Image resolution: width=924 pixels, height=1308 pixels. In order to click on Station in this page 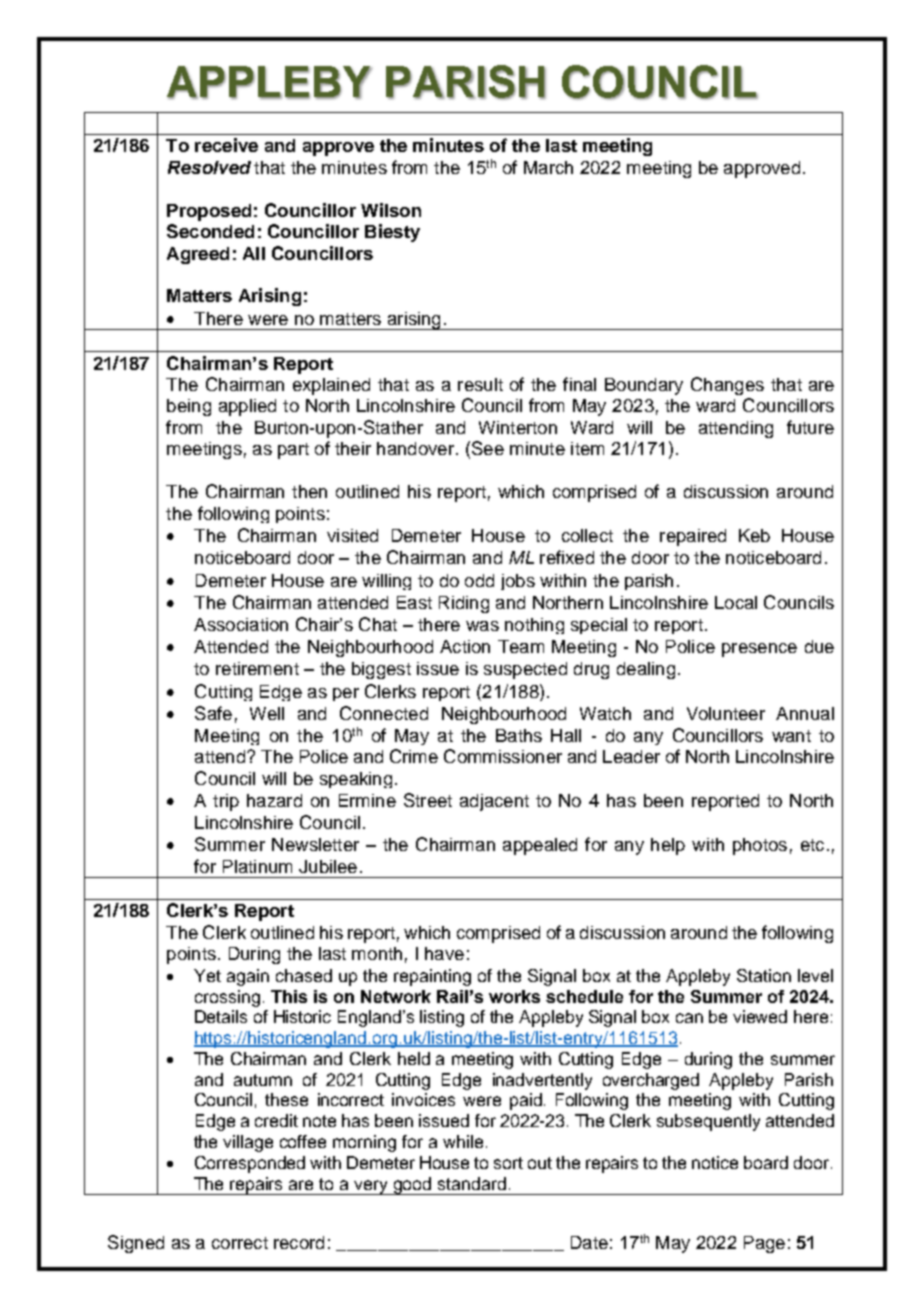, I will do `click(764, 975)`.
